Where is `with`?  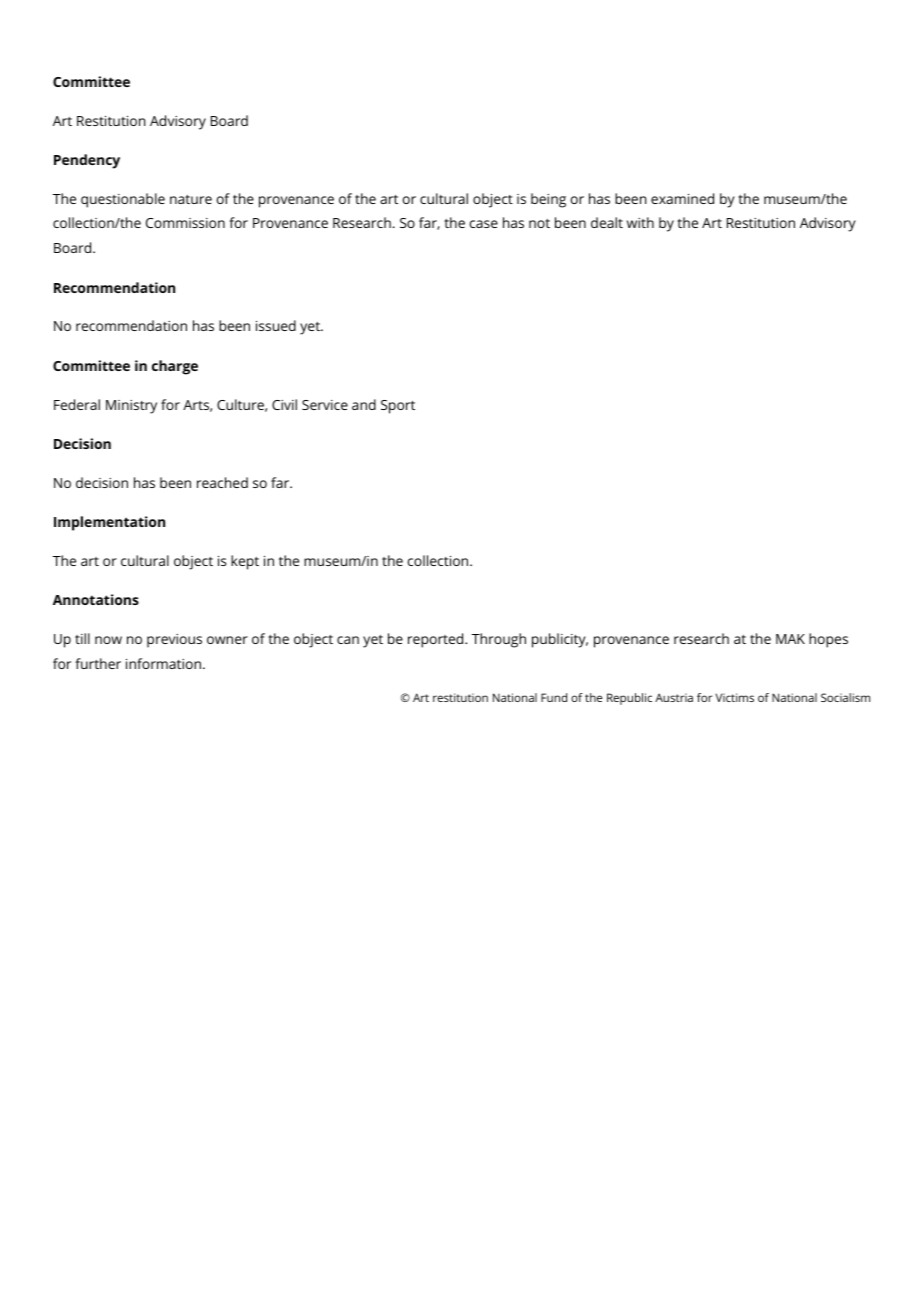 with is located at coordinates (640, 222).
